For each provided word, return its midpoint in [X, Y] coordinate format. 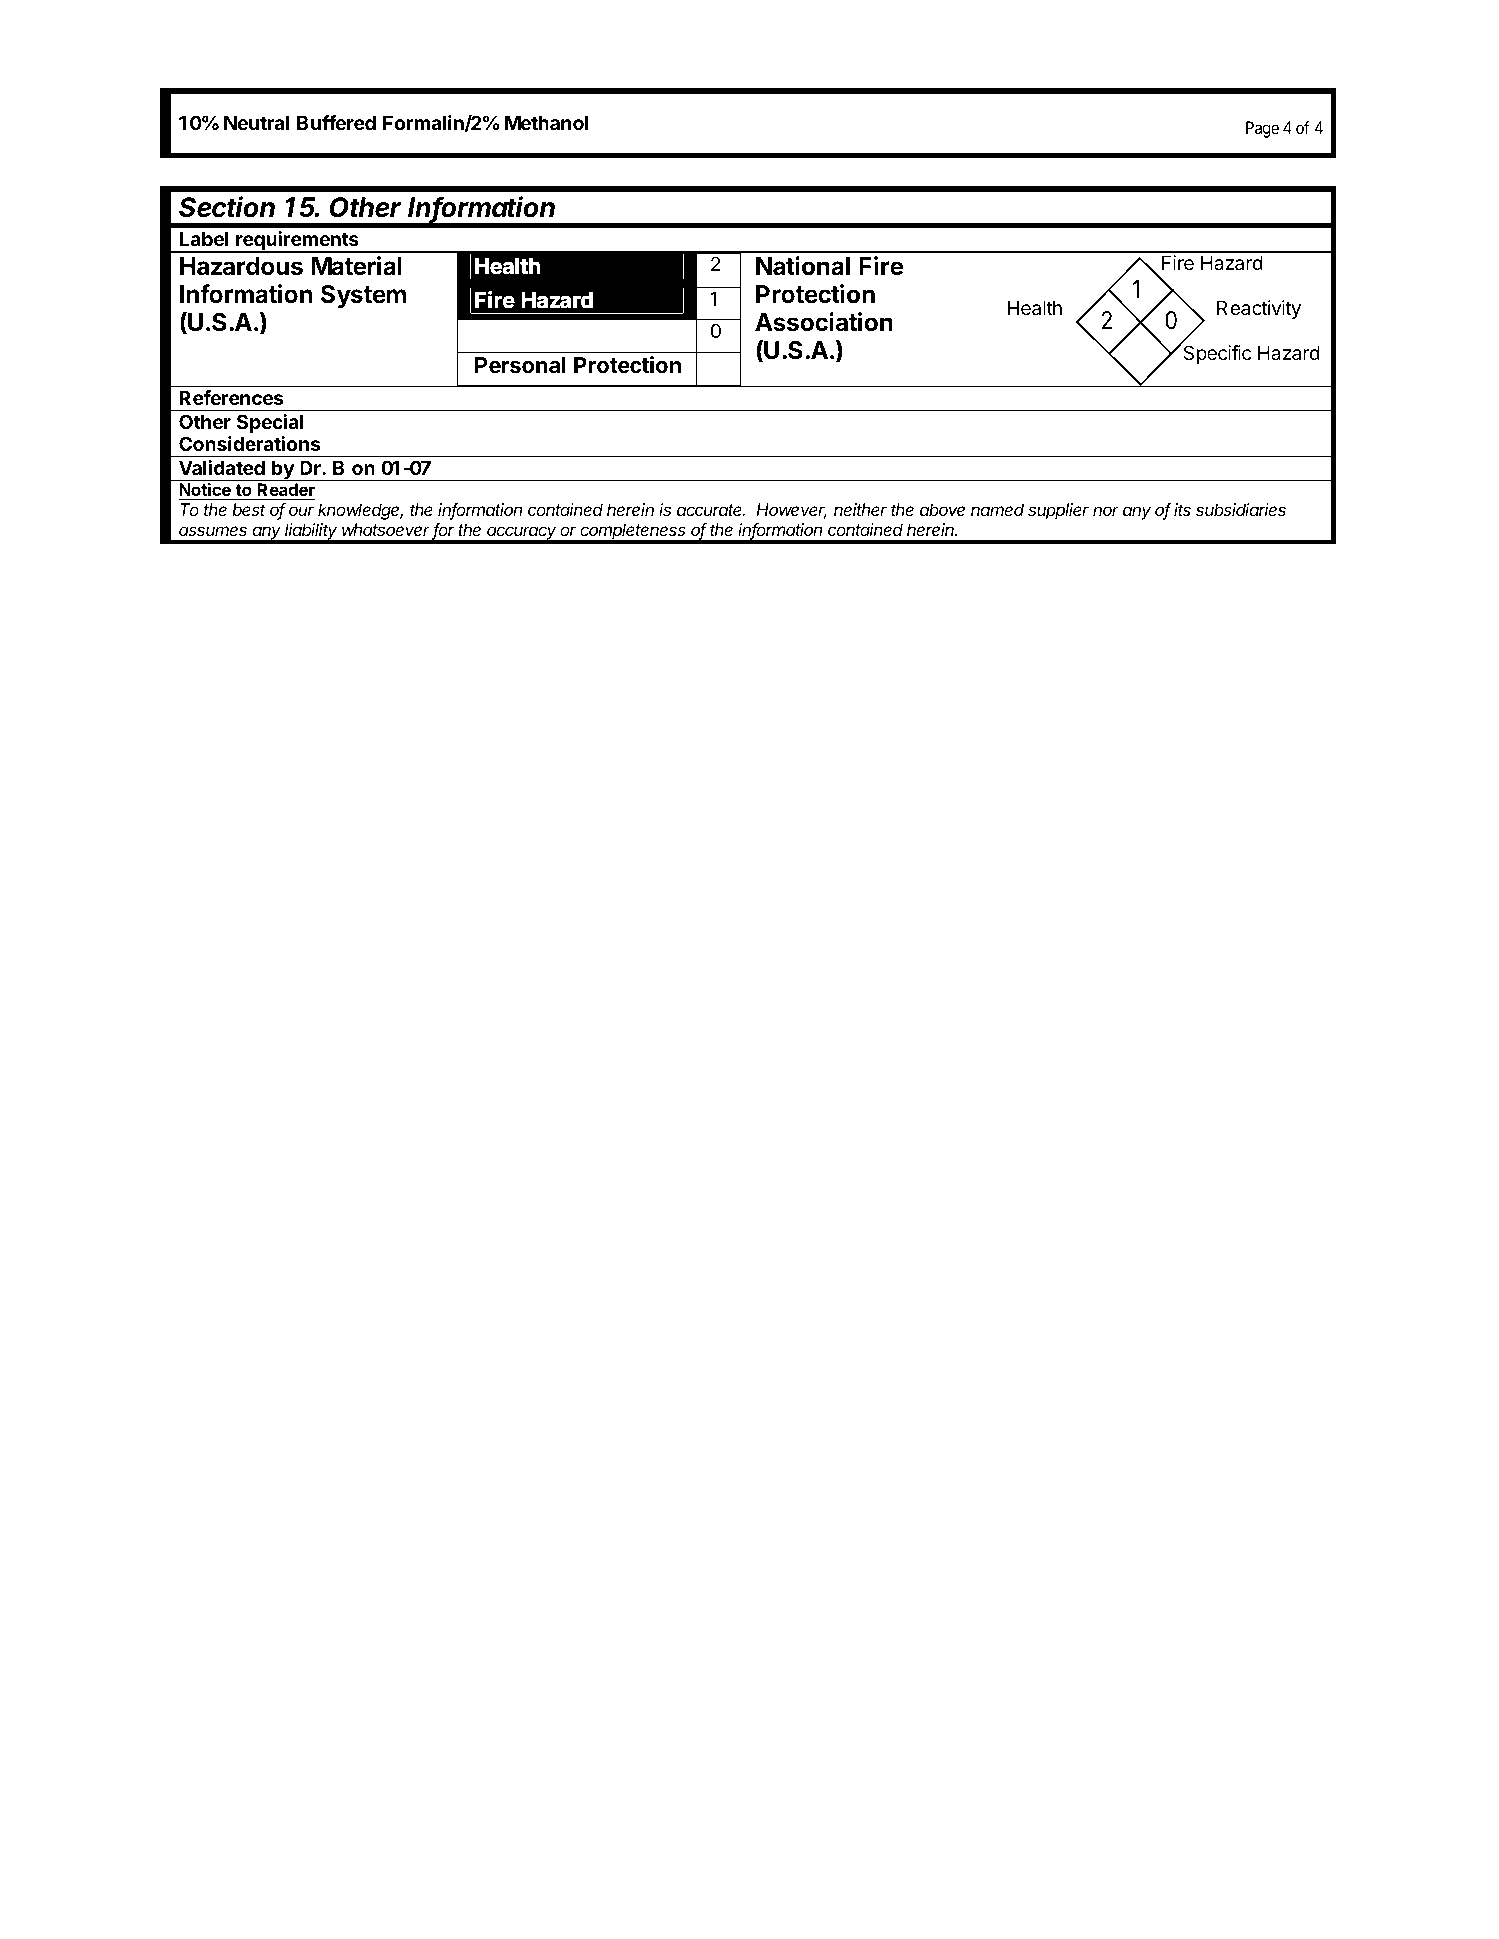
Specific [1216, 354]
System [363, 296]
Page [1262, 129]
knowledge [360, 511]
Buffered [336, 122]
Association [824, 322]
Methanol [547, 122]
